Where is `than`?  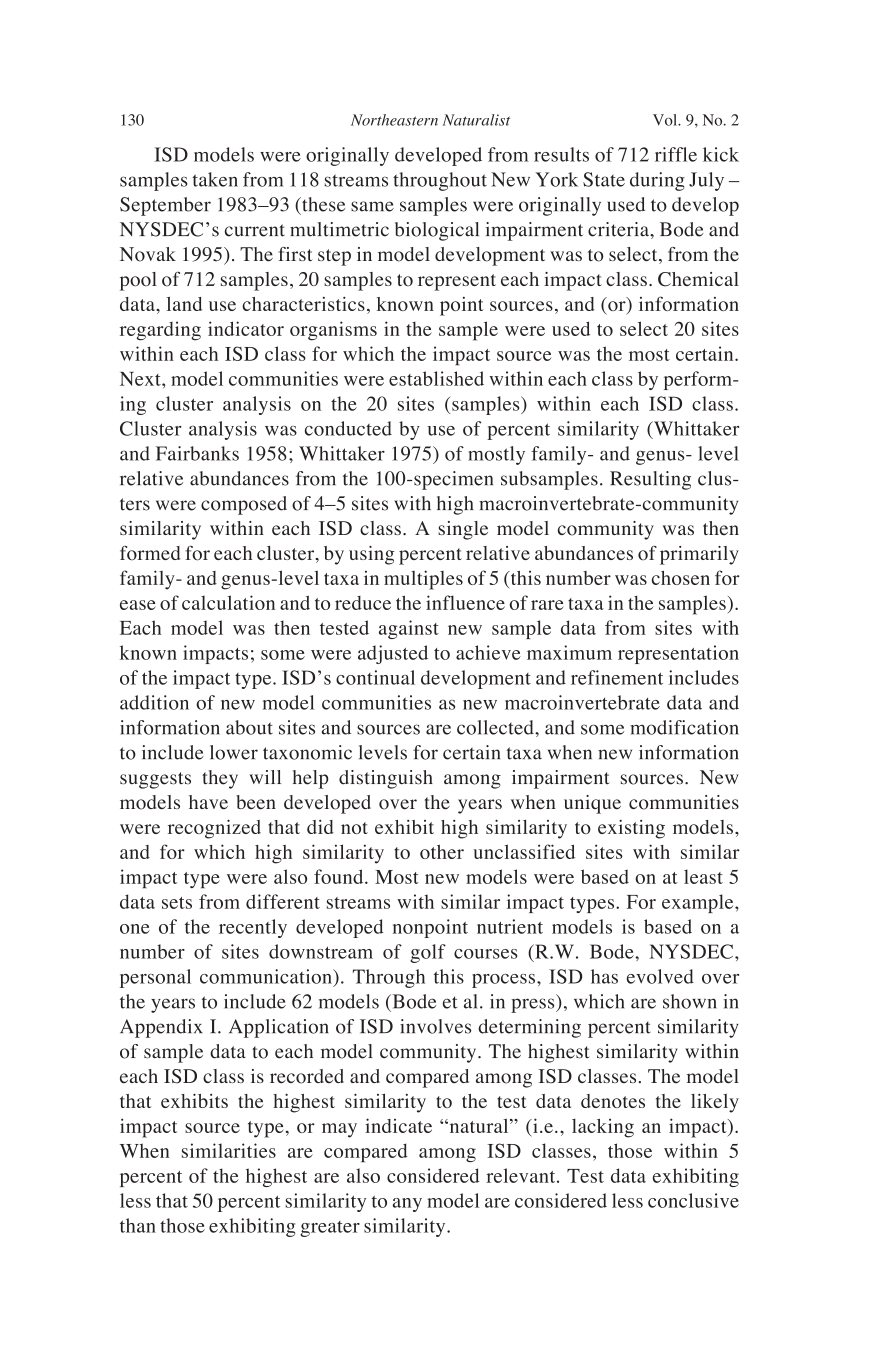
than is located at coordinates (138, 1225).
